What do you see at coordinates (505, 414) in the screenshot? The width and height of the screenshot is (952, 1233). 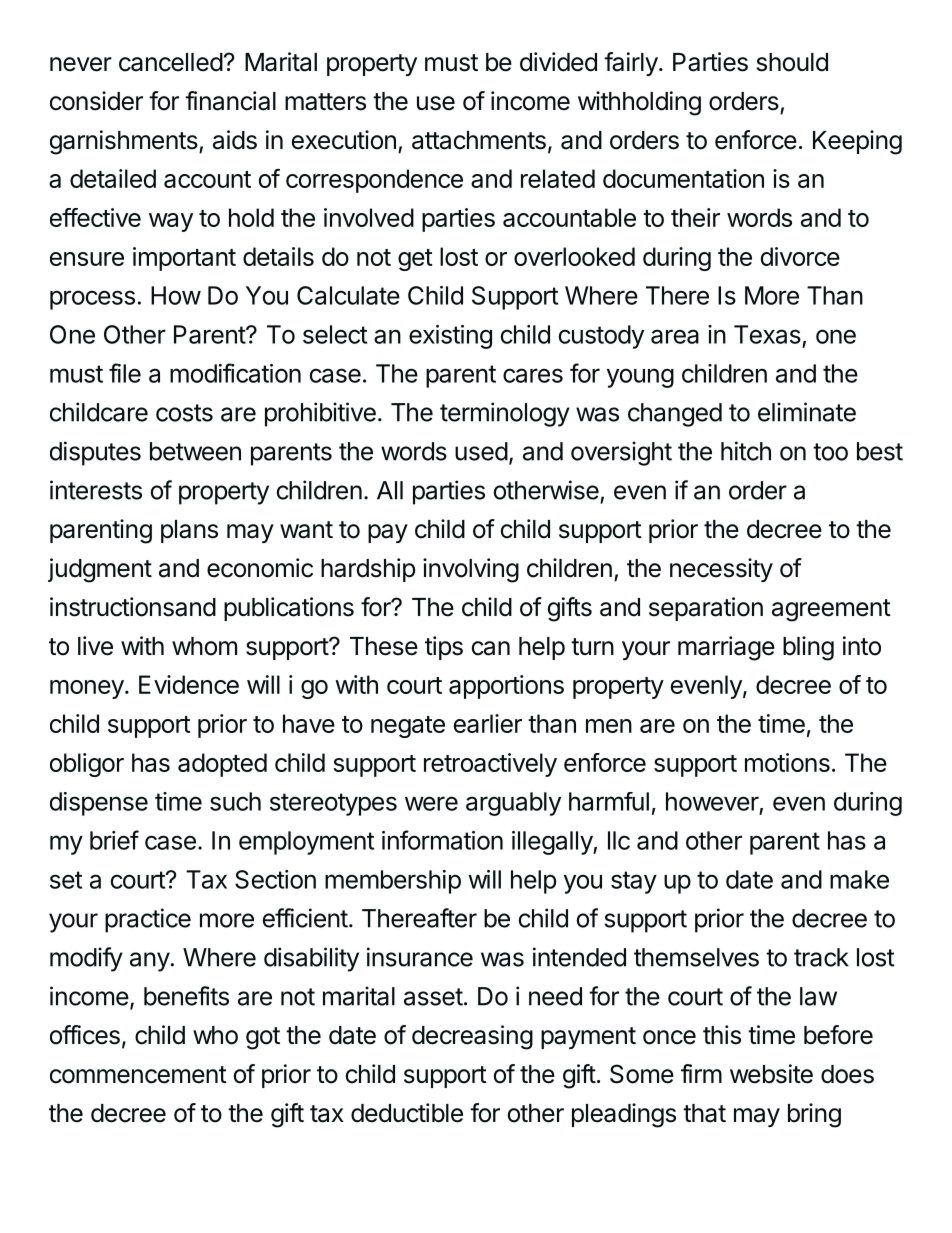 I see `terminology` at bounding box center [505, 414].
